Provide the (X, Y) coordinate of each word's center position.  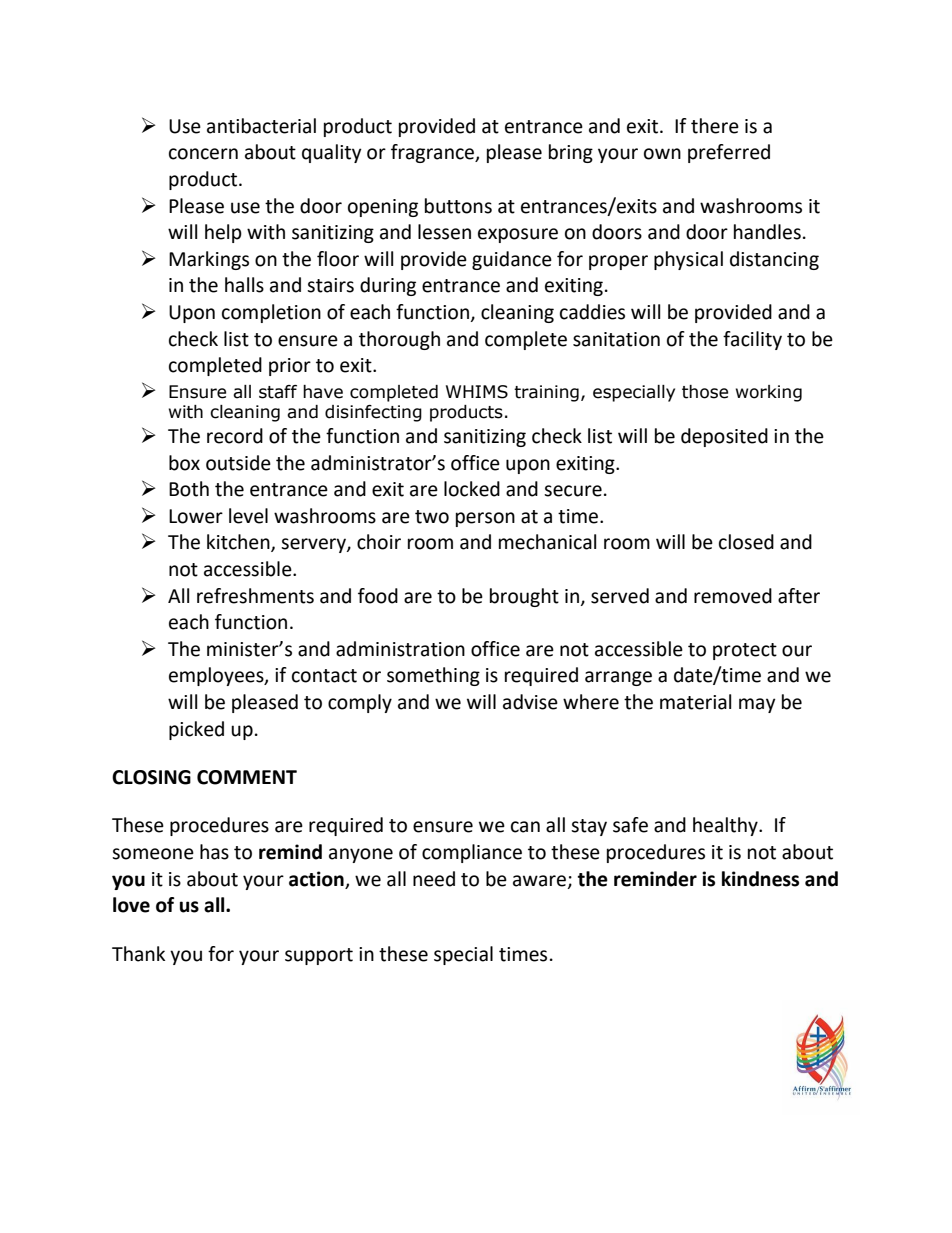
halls (244, 285)
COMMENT (247, 777)
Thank (138, 954)
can (525, 827)
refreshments (255, 596)
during (388, 286)
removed (733, 596)
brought (524, 597)
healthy (726, 826)
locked (472, 489)
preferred (729, 153)
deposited (724, 437)
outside (238, 463)
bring (571, 153)
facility (752, 340)
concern (203, 154)
